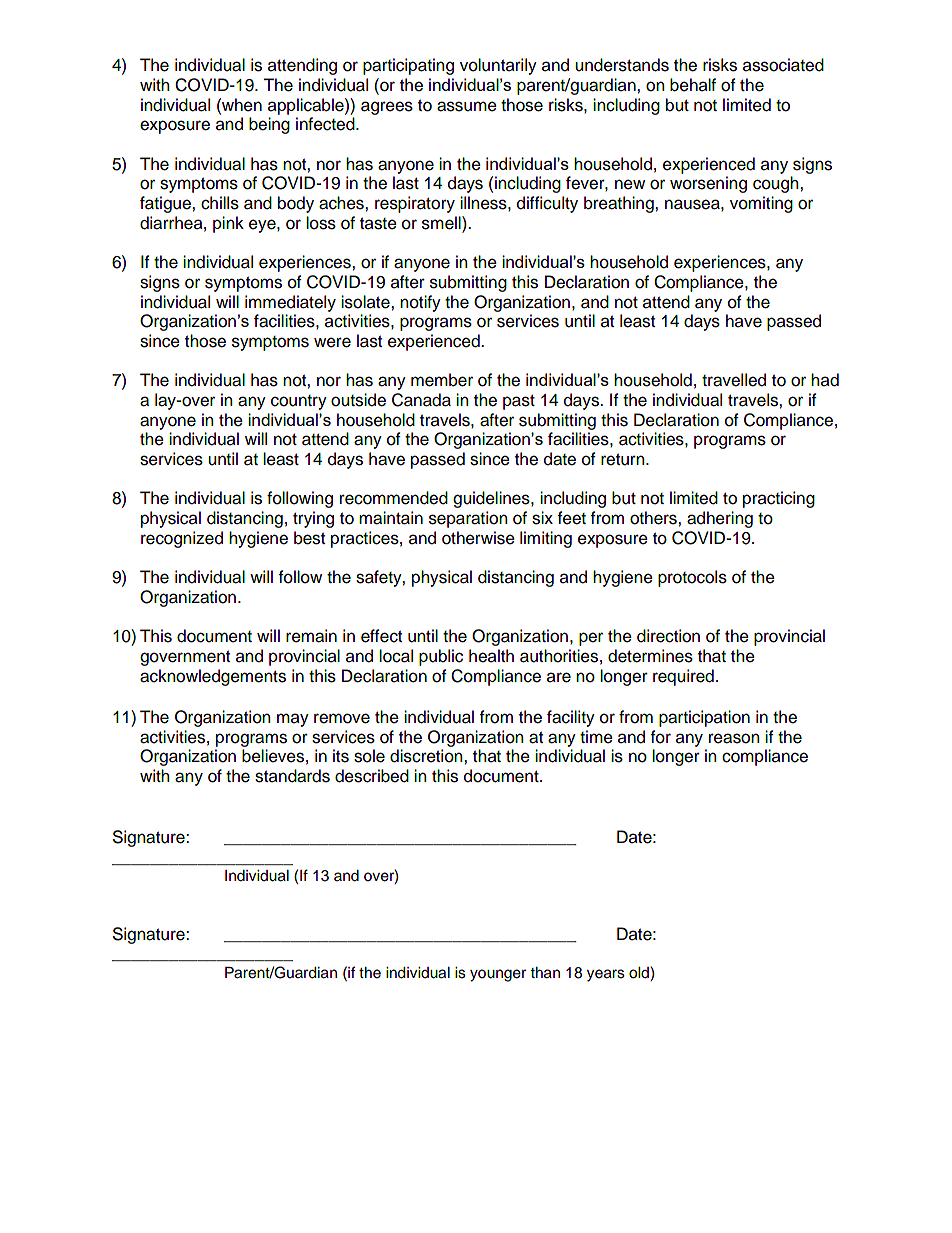 This document has width=952, height=1233. What do you see at coordinates (299, 402) in the document?
I see `country` at bounding box center [299, 402].
